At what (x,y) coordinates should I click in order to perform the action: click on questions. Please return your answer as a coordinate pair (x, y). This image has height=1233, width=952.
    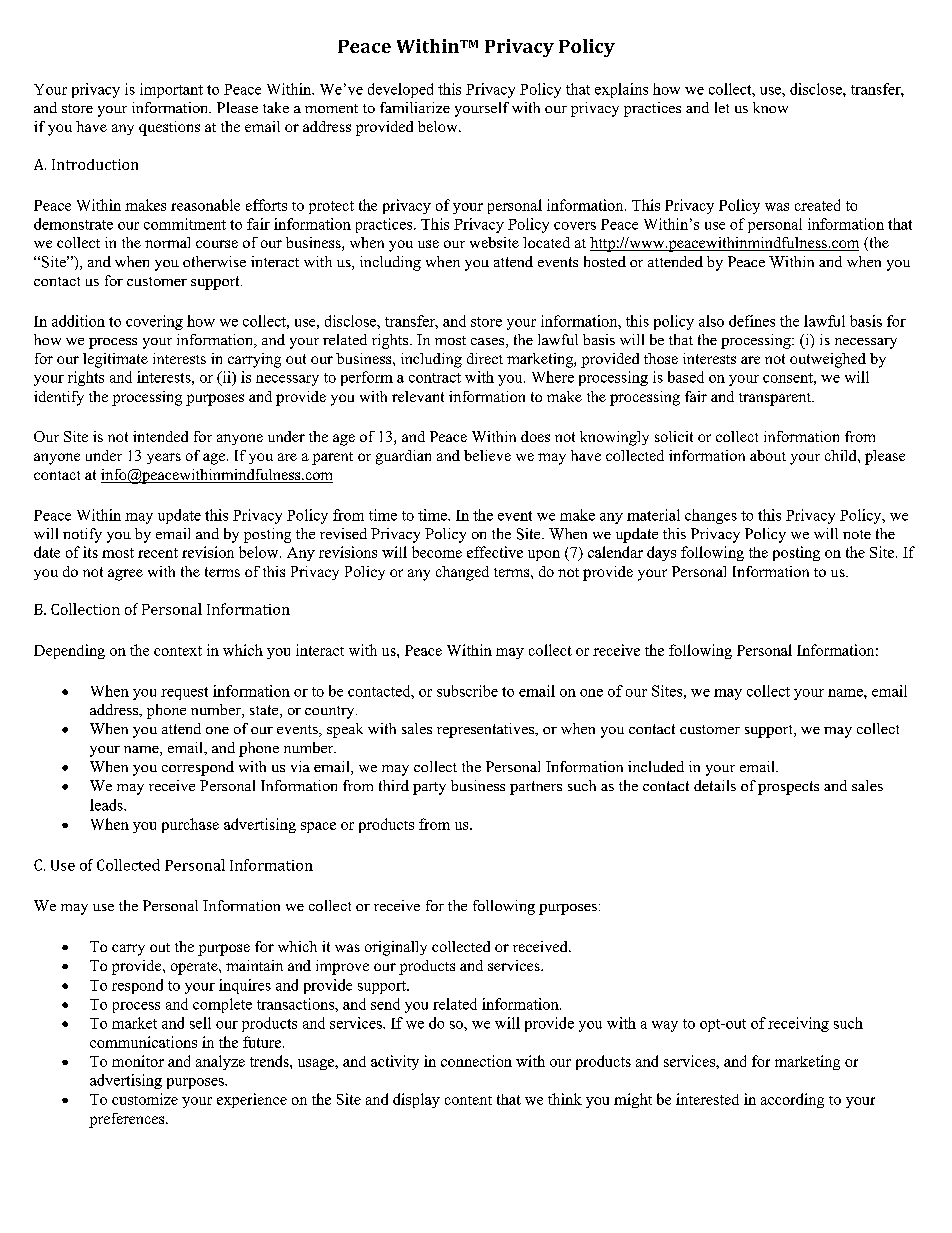
    Looking at the image, I should click on (169, 128).
